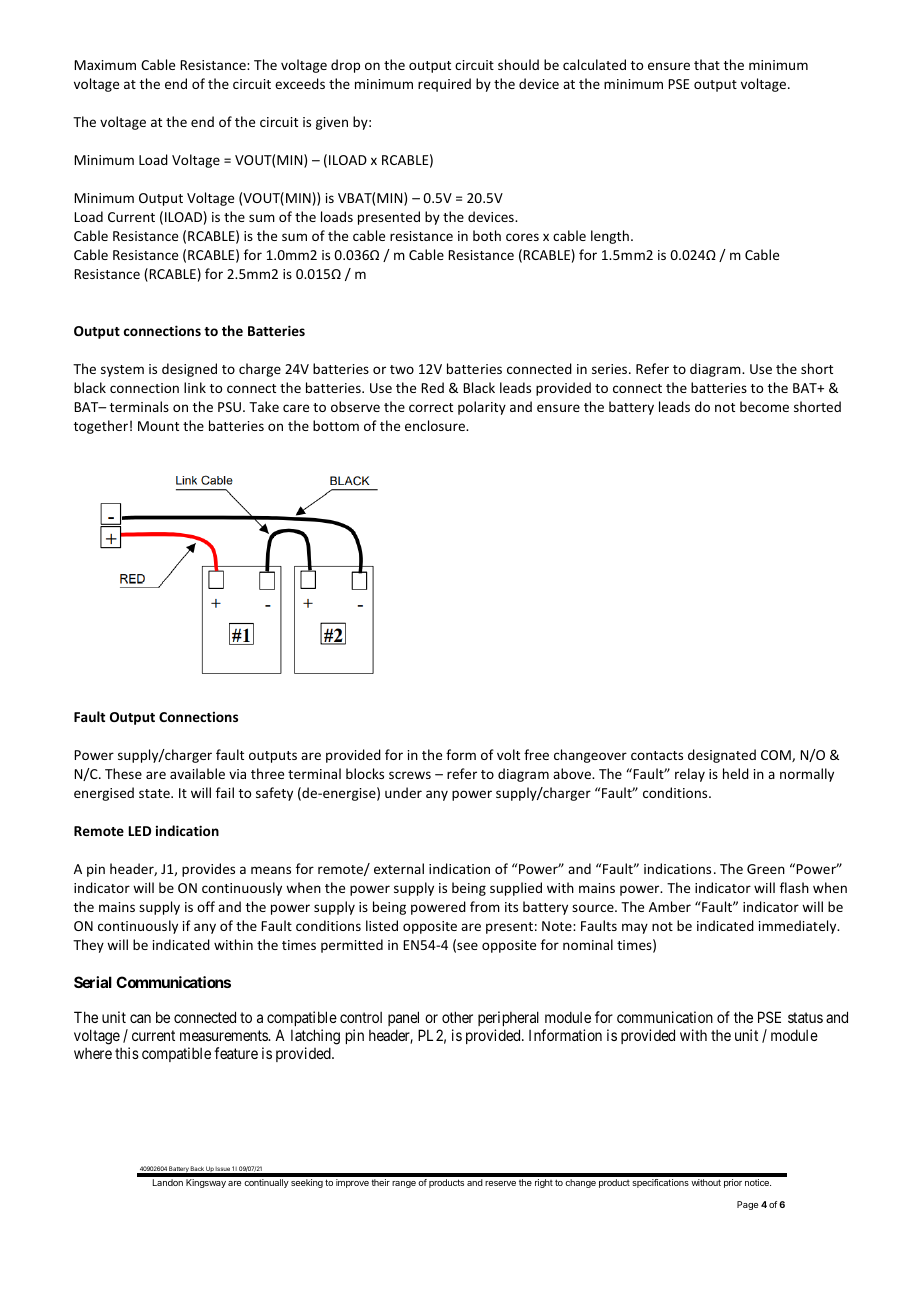  Describe the element at coordinates (155, 793) in the screenshot. I see `state` at that location.
